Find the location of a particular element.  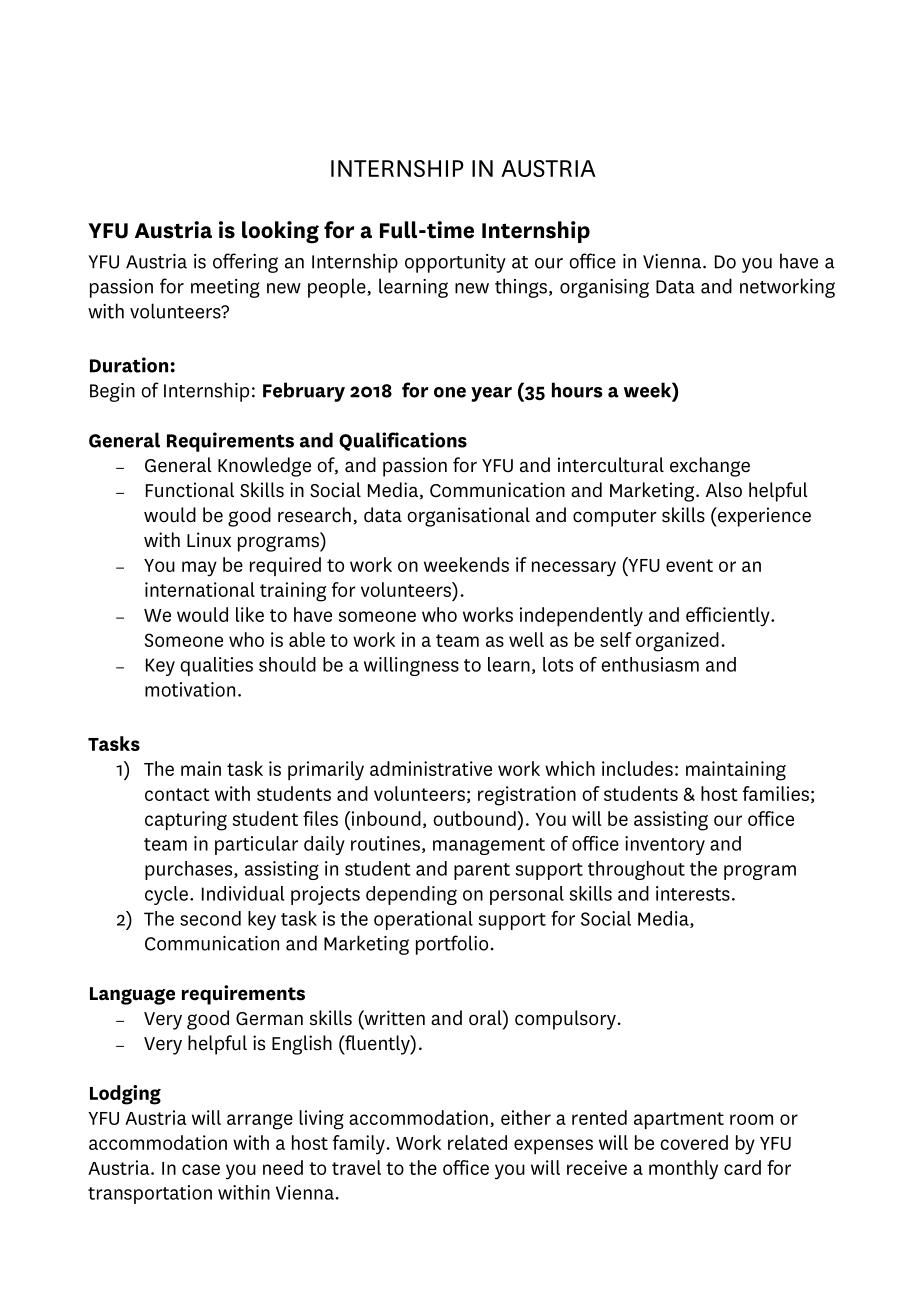

opportunity is located at coordinates (455, 263).
